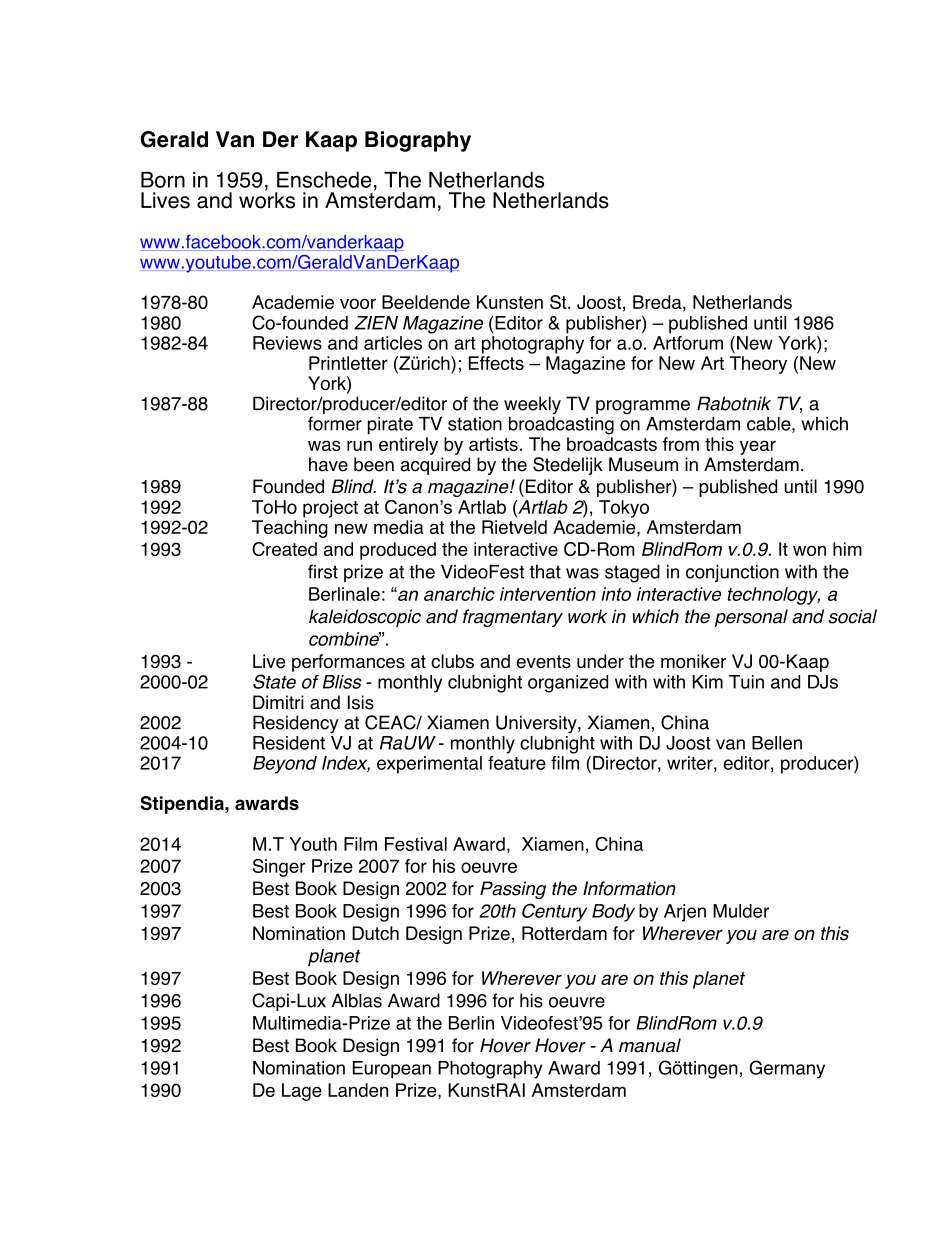 The width and height of the screenshot is (952, 1233). I want to click on Passing, so click(513, 890).
